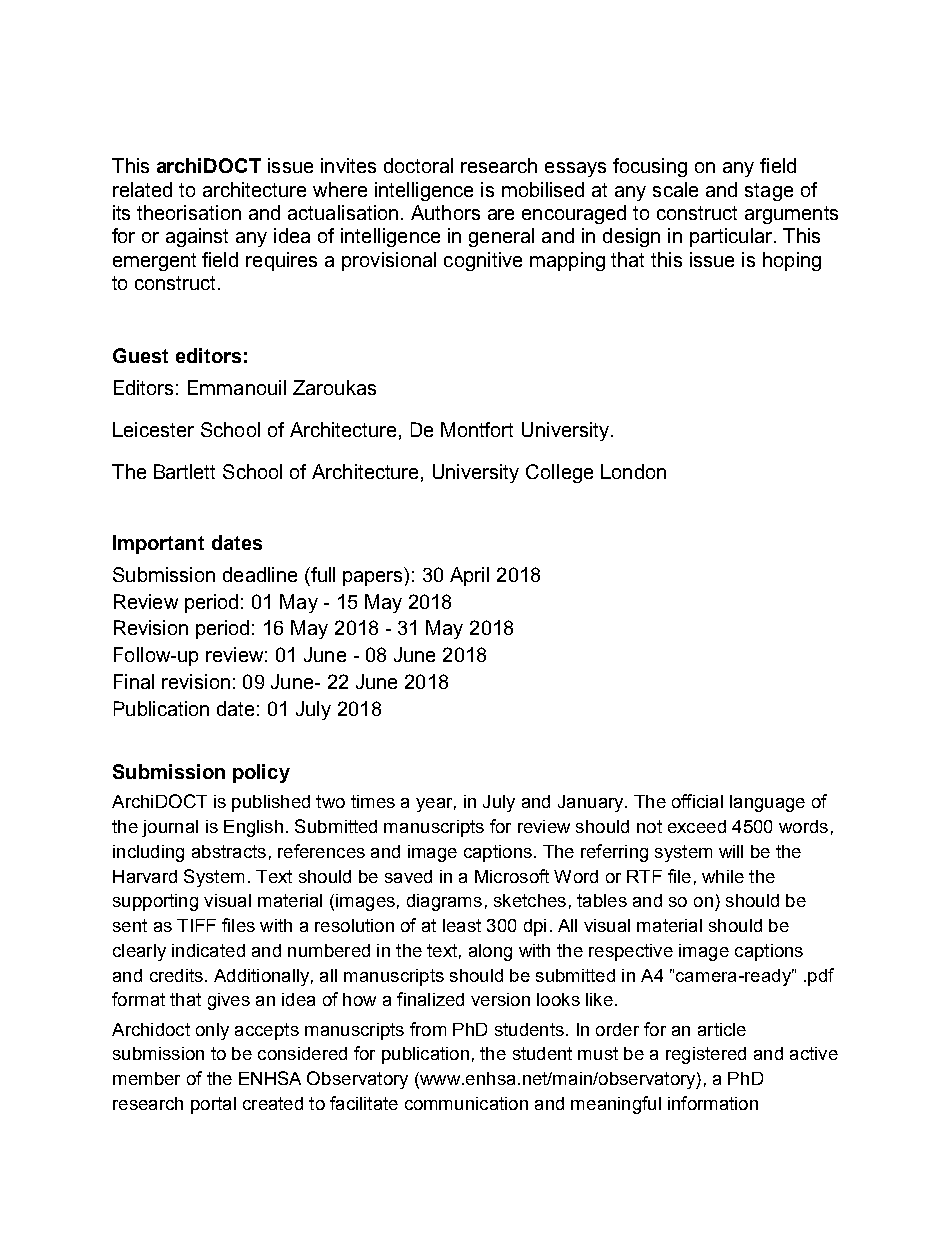 This page has height=1233, width=952. What do you see at coordinates (792, 261) in the page?
I see `hoping` at bounding box center [792, 261].
